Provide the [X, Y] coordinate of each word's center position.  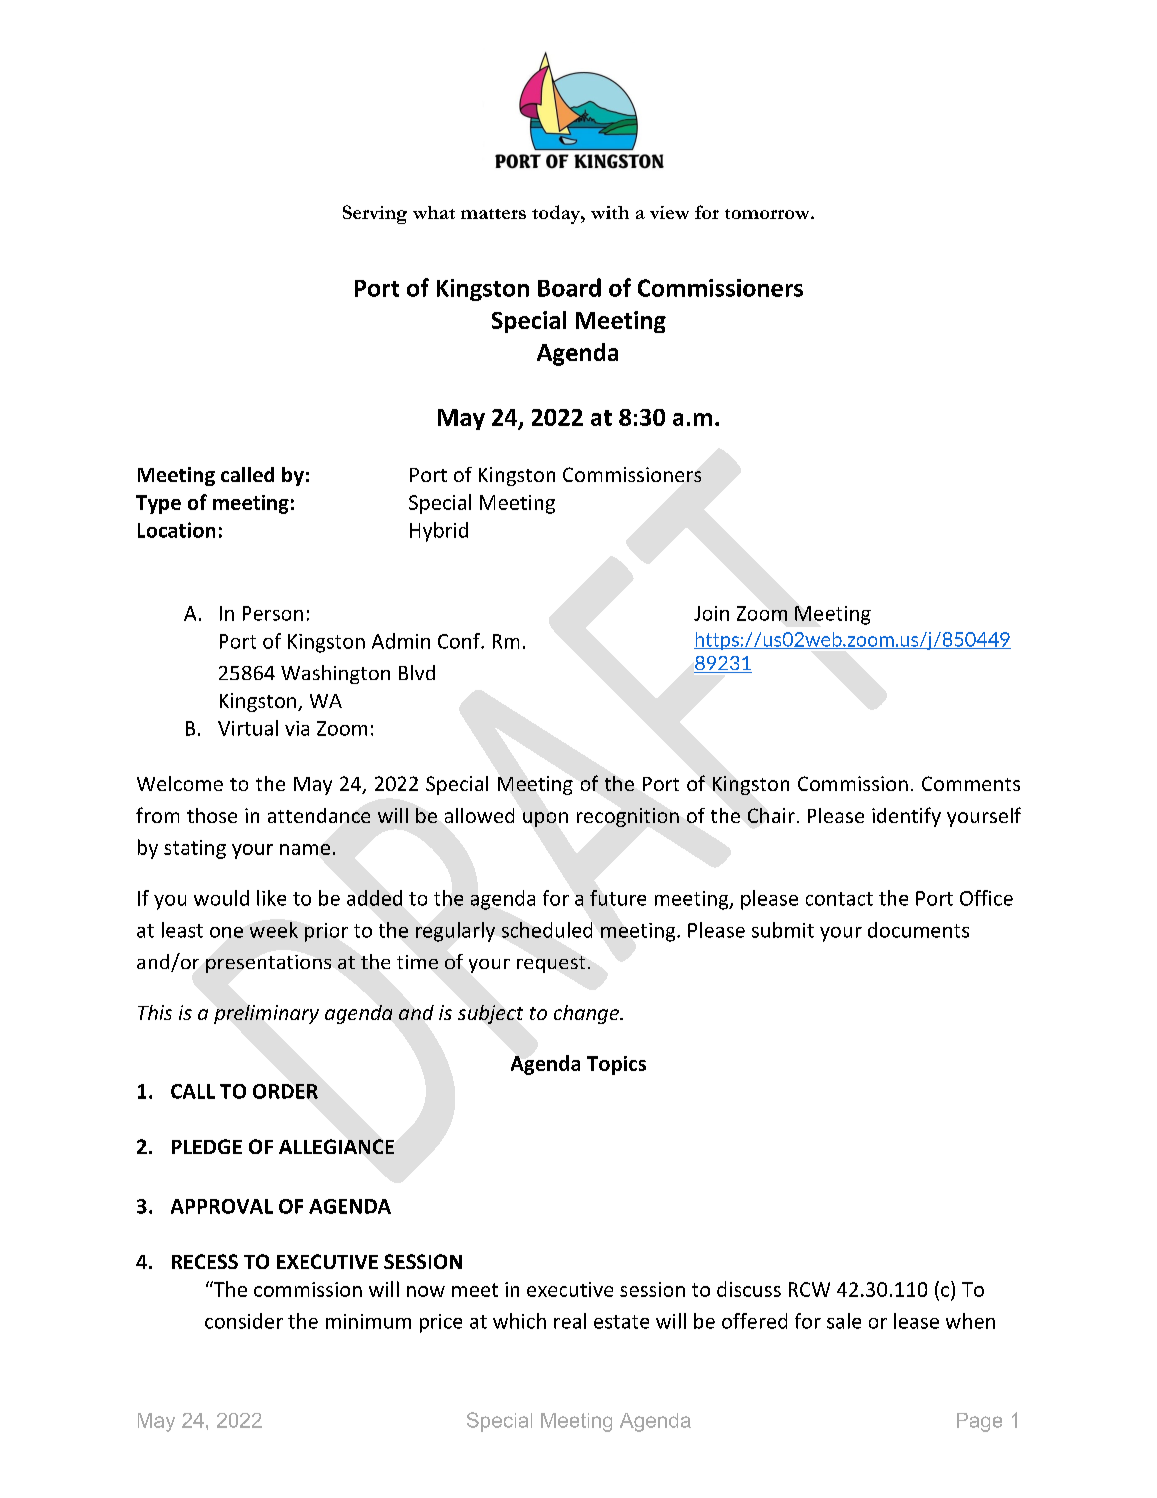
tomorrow [768, 214]
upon [545, 819]
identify [906, 817]
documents [918, 930]
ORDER [285, 1091]
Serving [375, 214]
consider [244, 1321]
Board [569, 287]
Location [176, 530]
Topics [616, 1065]
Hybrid [439, 532]
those [212, 815]
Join [711, 613]
